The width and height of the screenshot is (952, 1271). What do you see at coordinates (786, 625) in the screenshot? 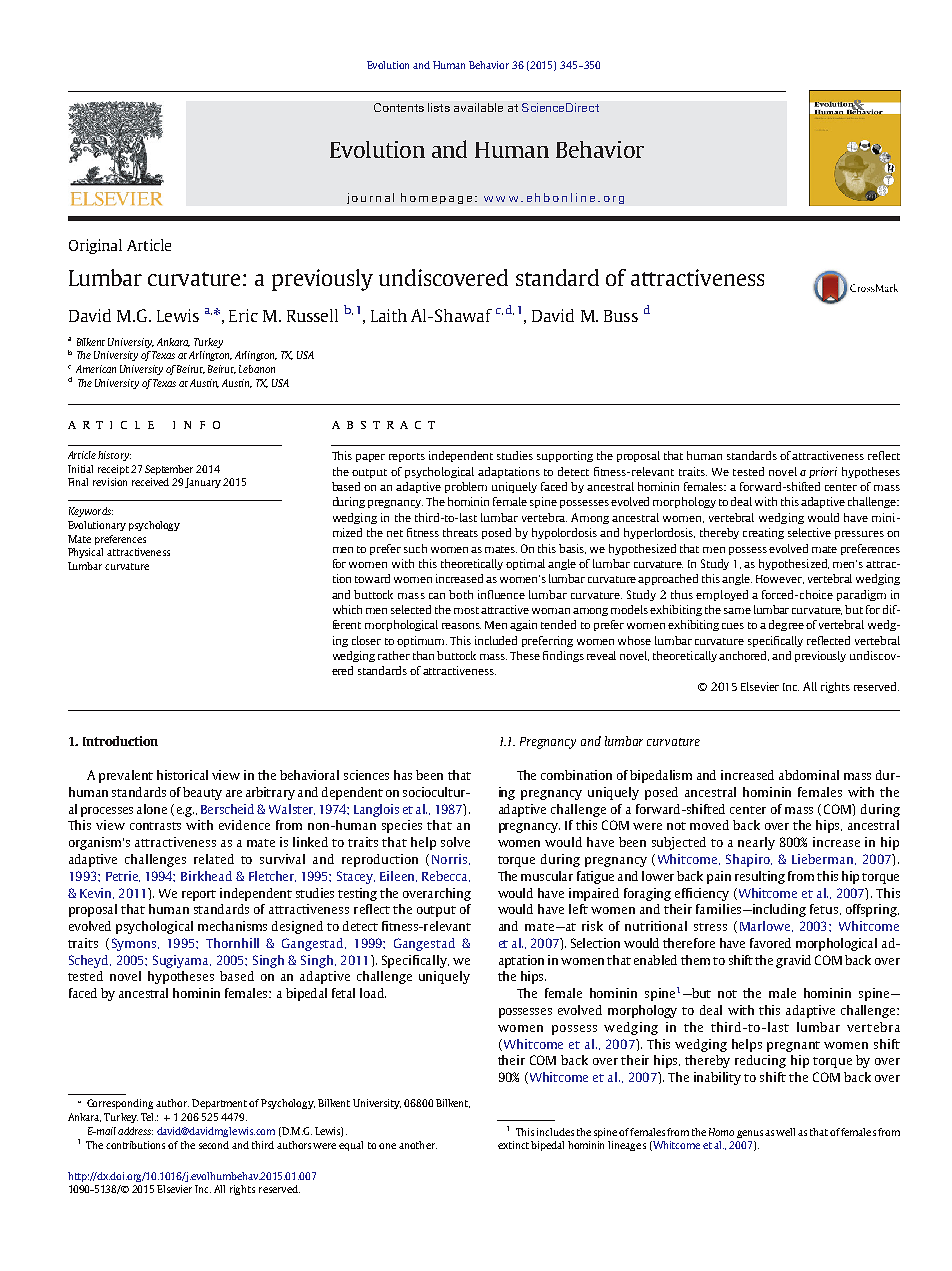
I see `degree` at bounding box center [786, 625].
